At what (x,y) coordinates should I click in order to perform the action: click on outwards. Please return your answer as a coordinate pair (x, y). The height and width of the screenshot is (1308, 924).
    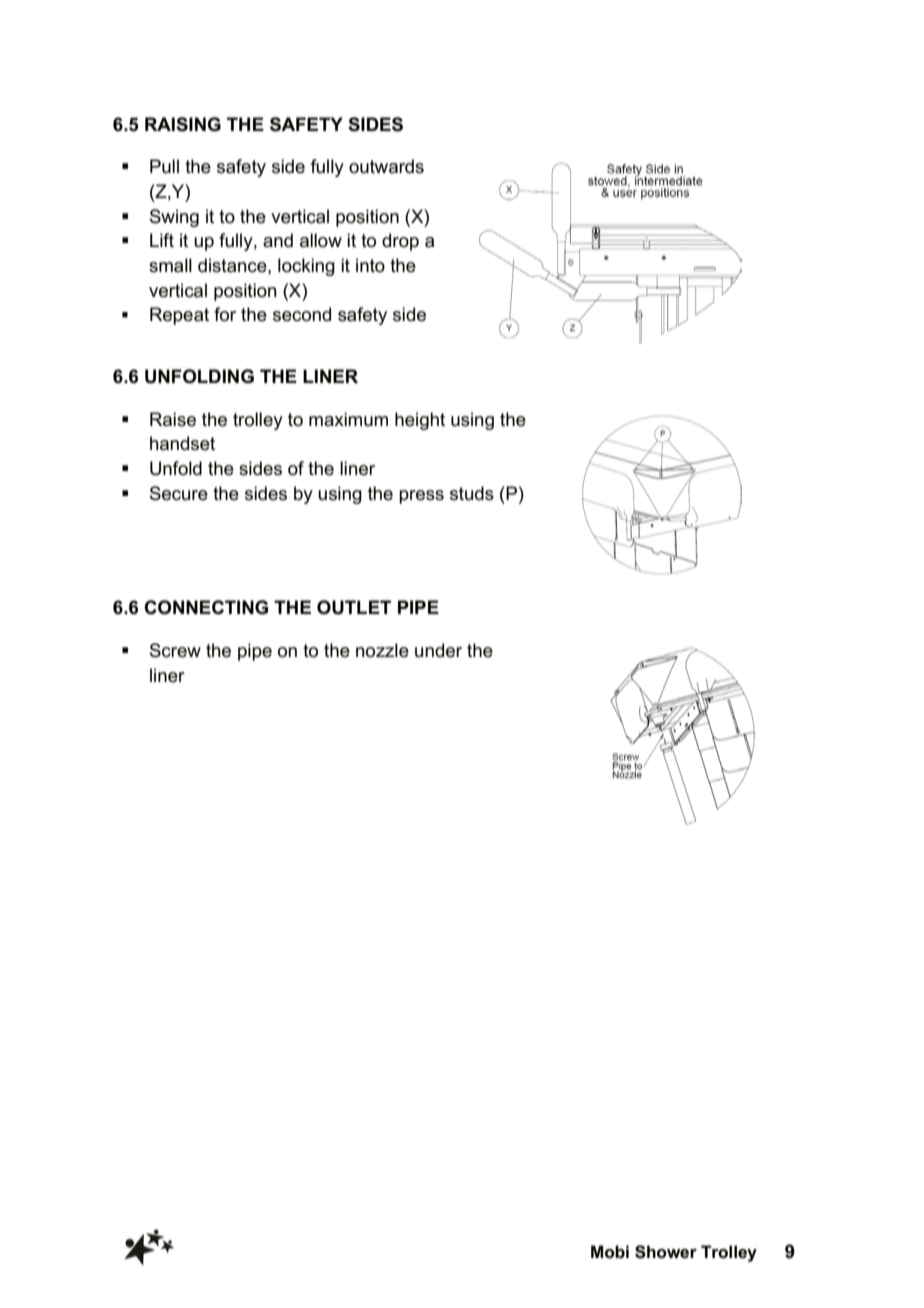
    Looking at the image, I should click on (386, 166).
